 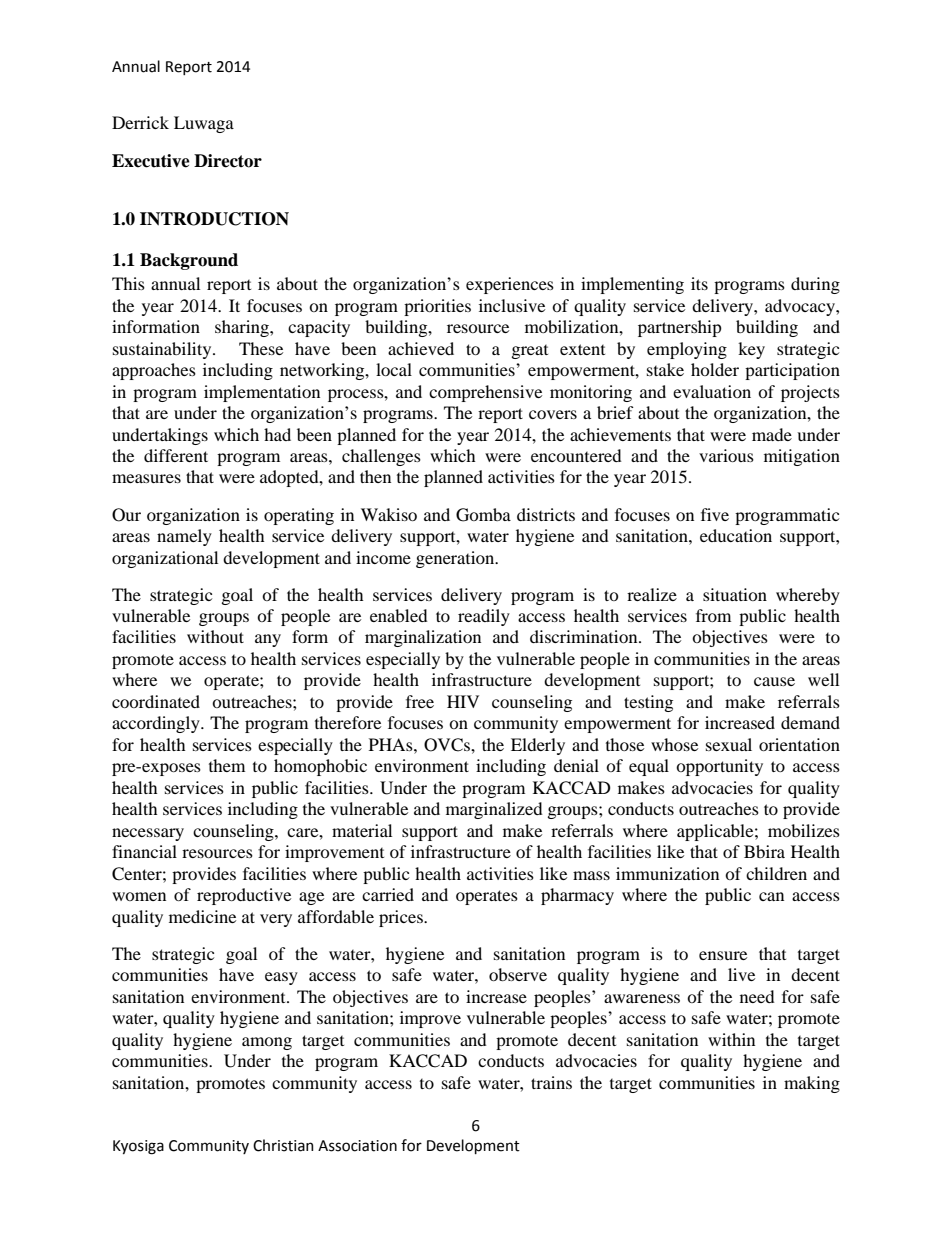 I want to click on experiences, so click(x=510, y=285).
